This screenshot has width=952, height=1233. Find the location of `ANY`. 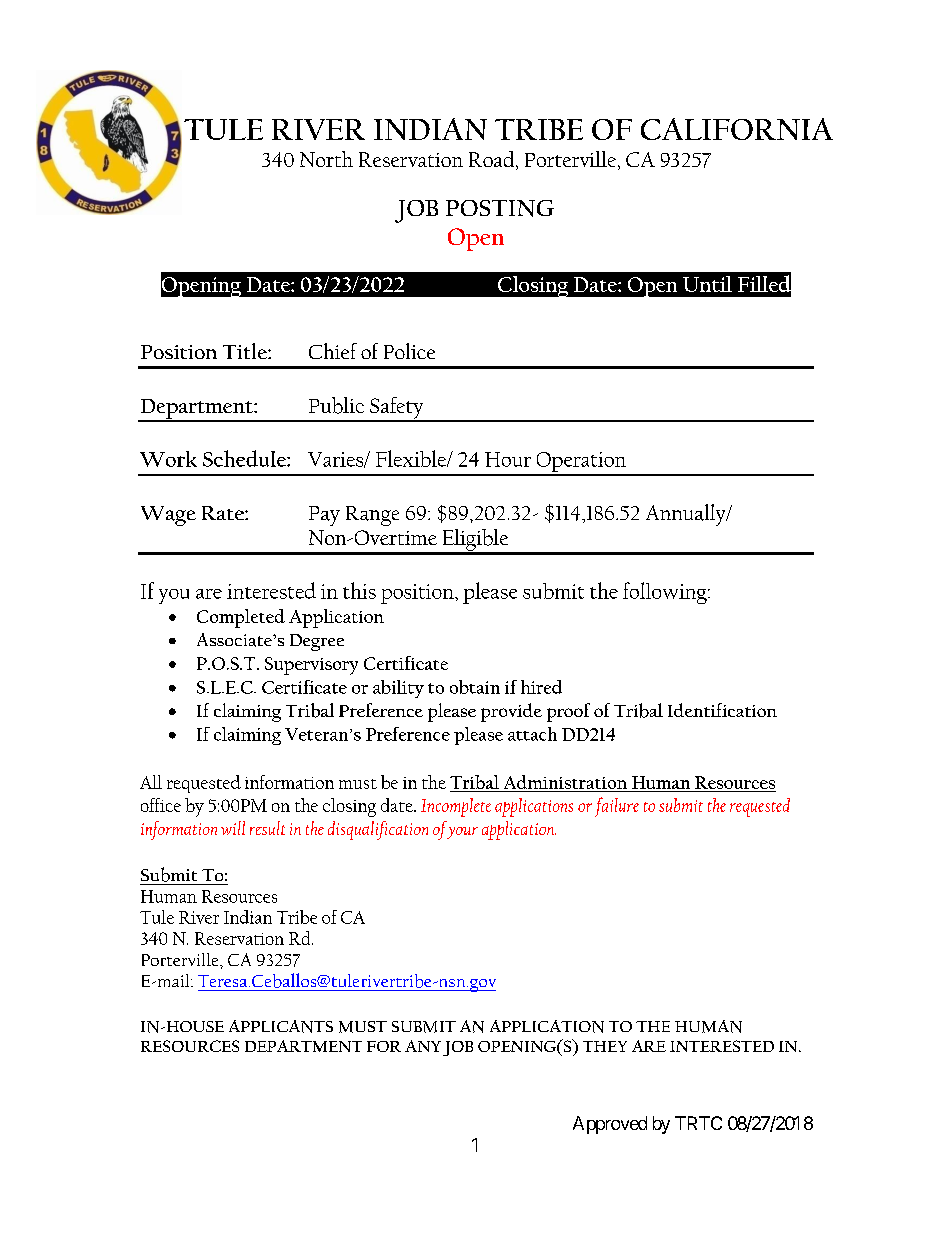

ANY is located at coordinates (423, 1046).
